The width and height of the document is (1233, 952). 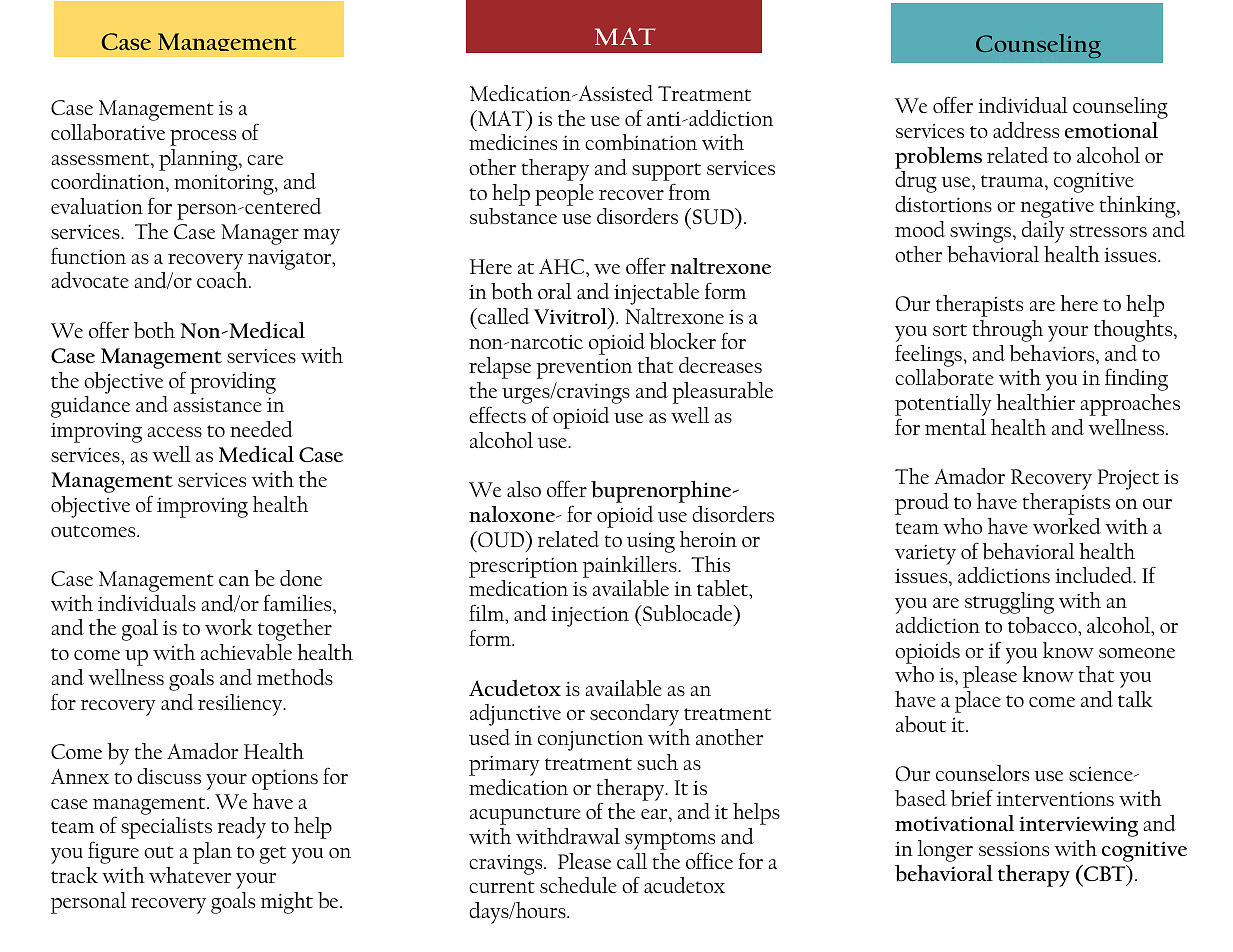 What do you see at coordinates (246, 652) in the document?
I see `achievable` at bounding box center [246, 652].
